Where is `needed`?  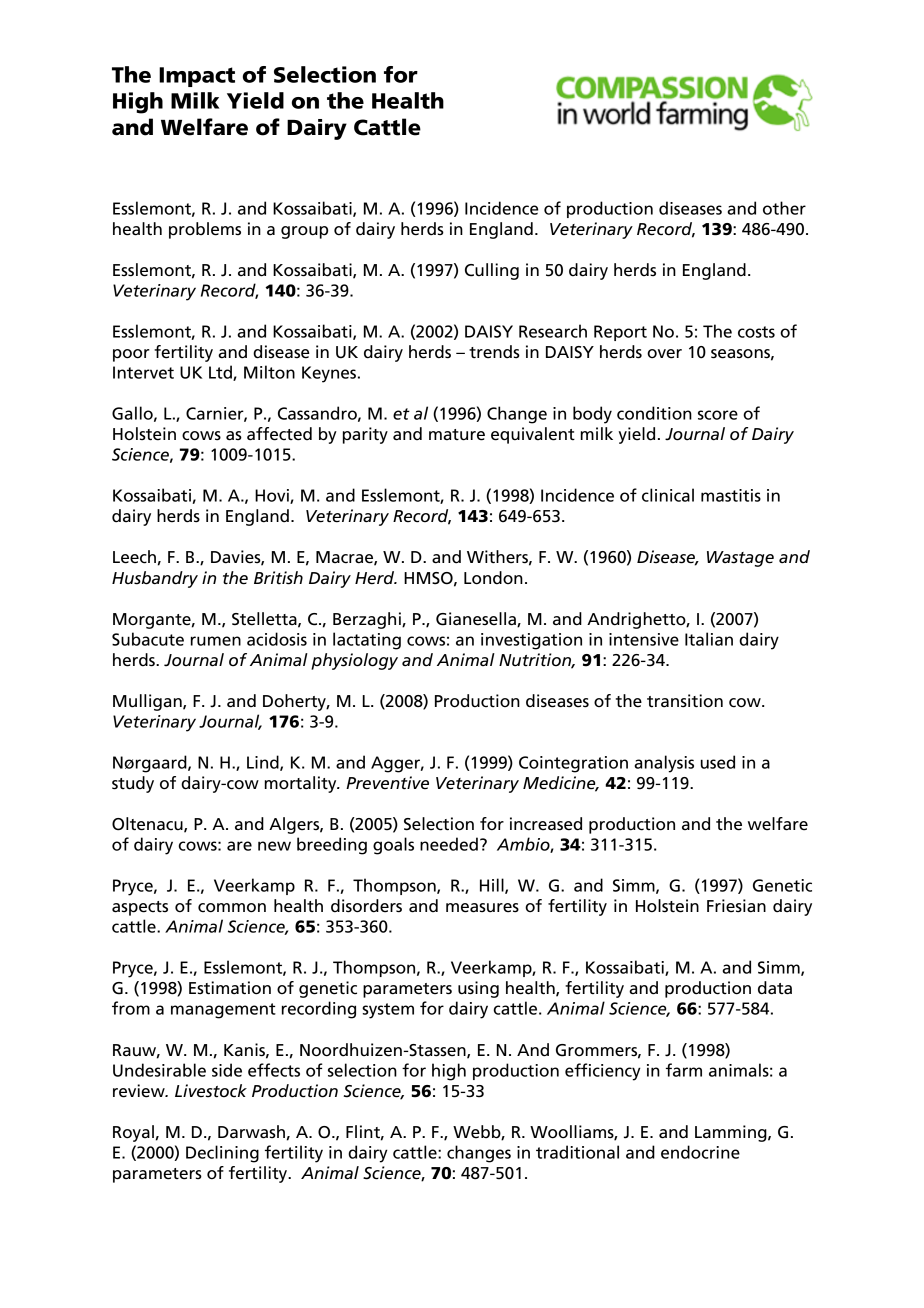
needed is located at coordinates (449, 844).
